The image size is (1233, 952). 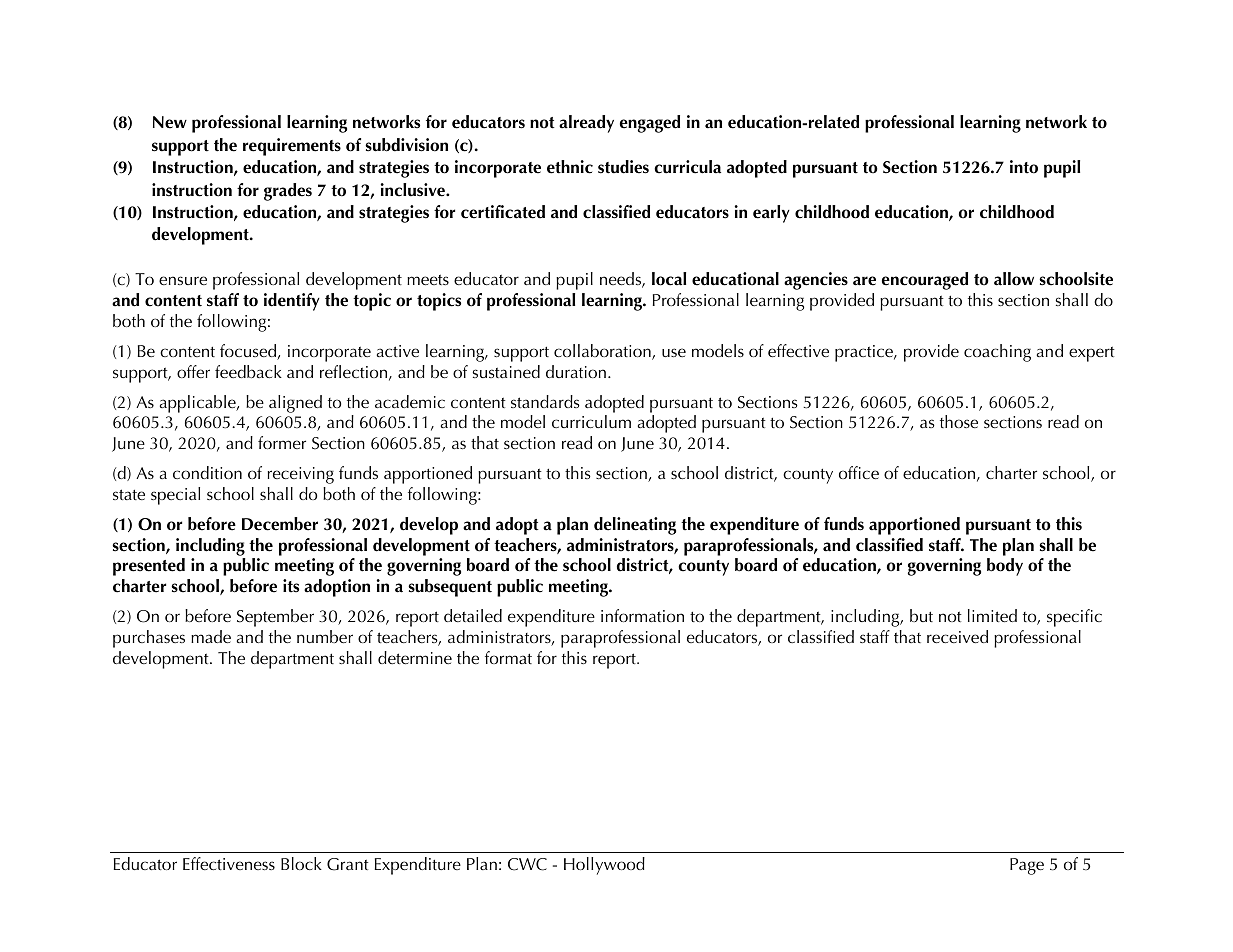 What do you see at coordinates (473, 615) in the image?
I see `detailed` at bounding box center [473, 615].
